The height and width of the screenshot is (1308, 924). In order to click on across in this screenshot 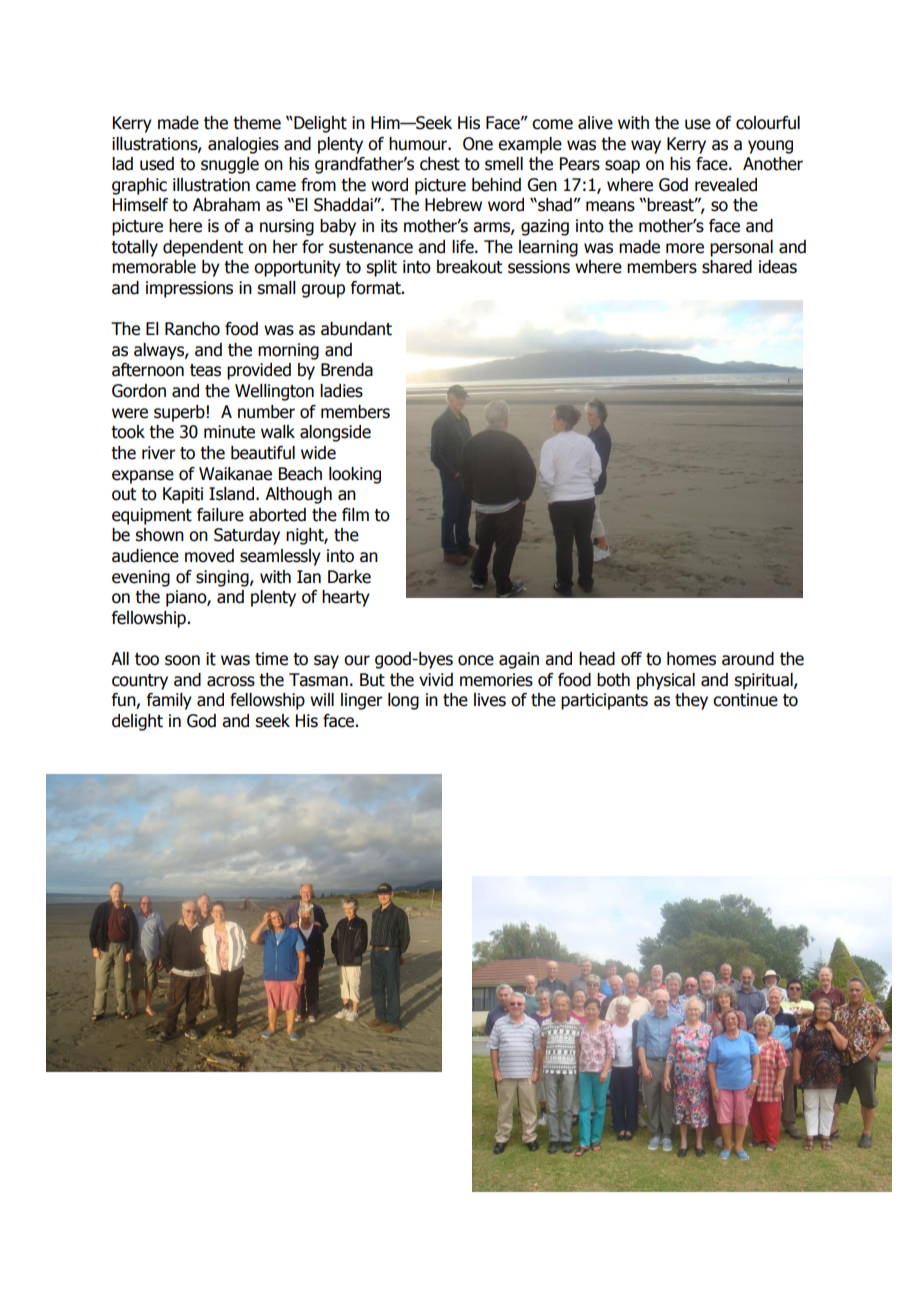, I will do `click(231, 681)`.
